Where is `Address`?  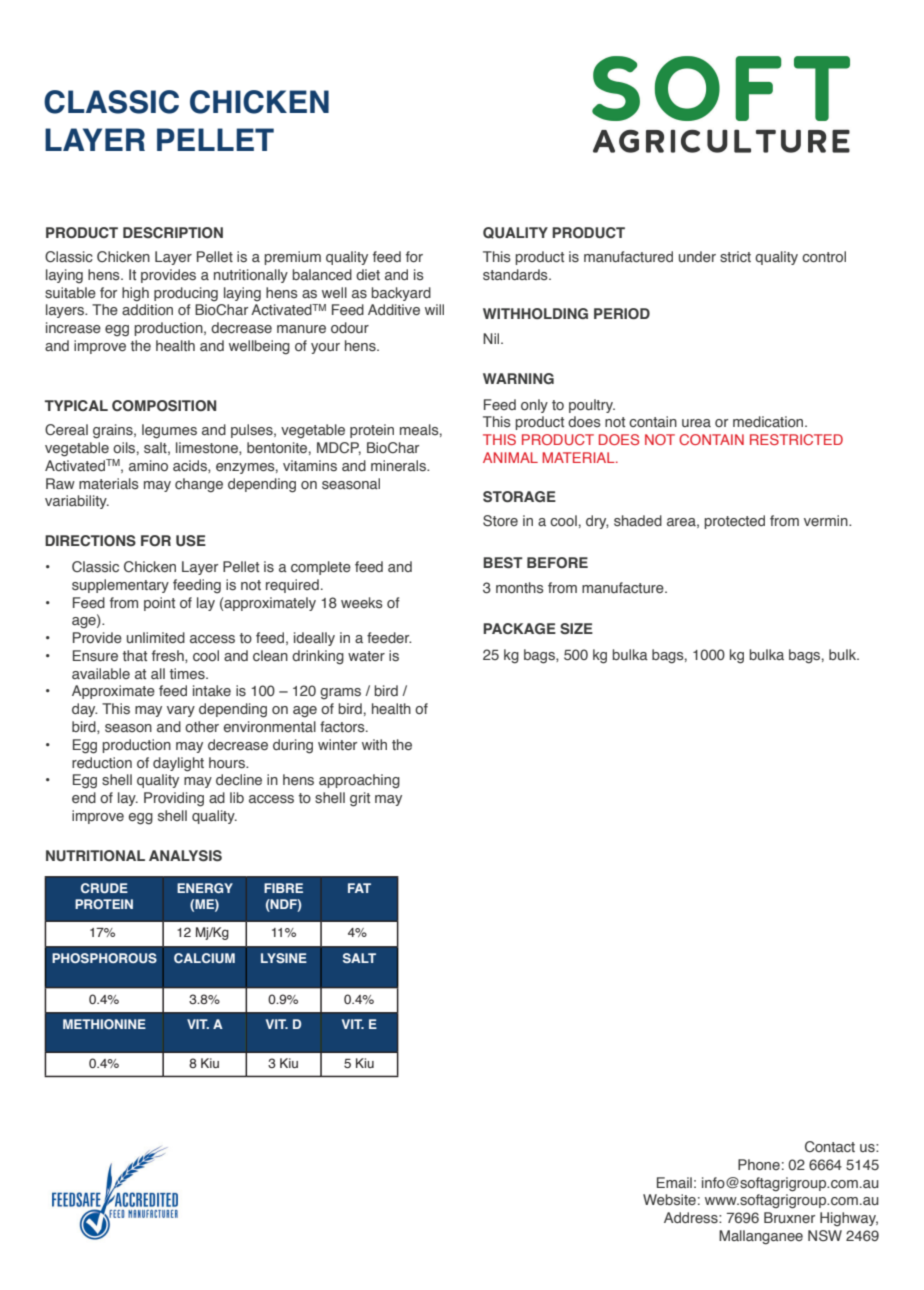 Address is located at coordinates (692, 1218).
